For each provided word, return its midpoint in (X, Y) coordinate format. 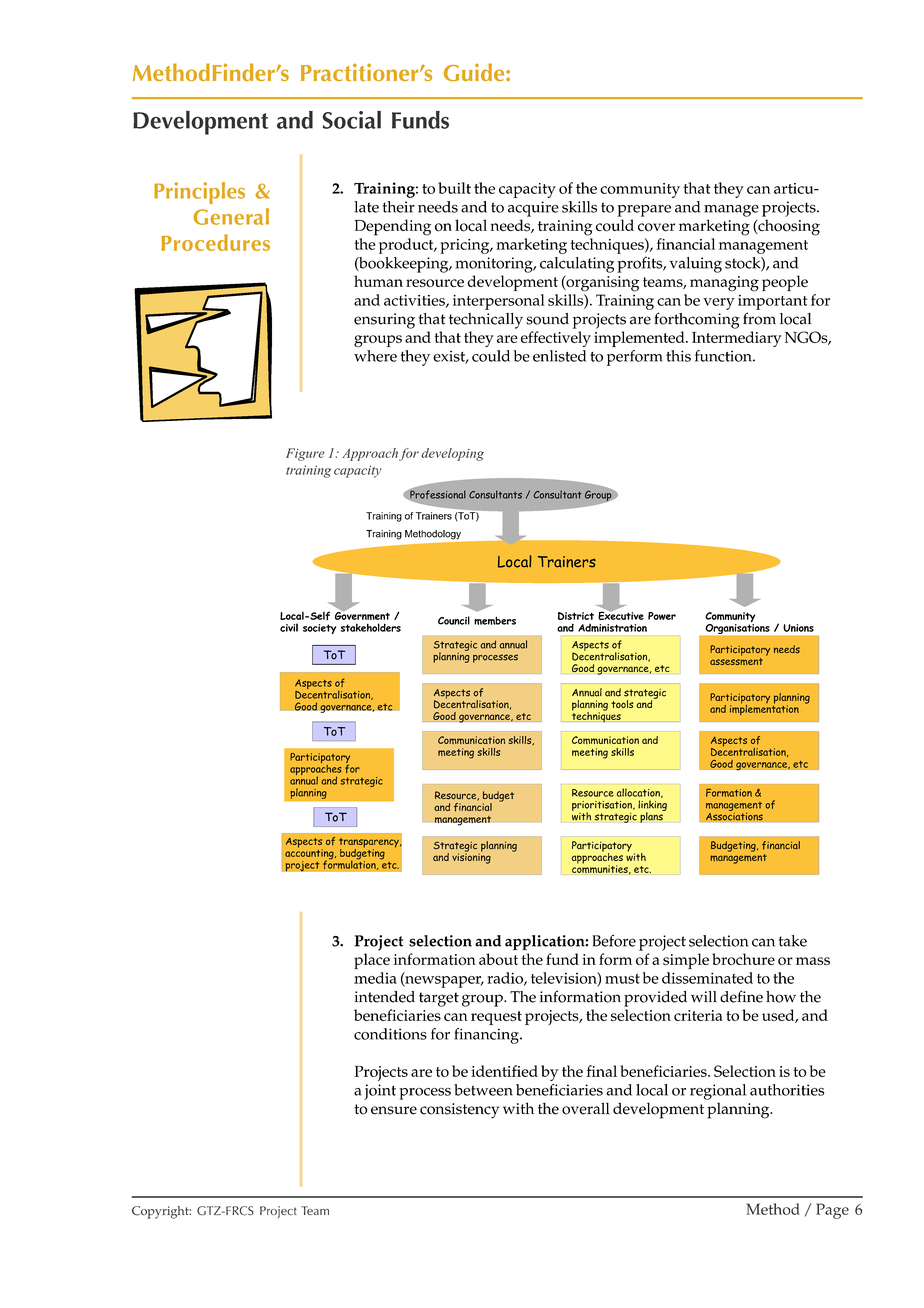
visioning (471, 857)
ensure (394, 1110)
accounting (310, 854)
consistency (459, 1111)
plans (652, 816)
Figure (305, 454)
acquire (533, 209)
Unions (798, 628)
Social (351, 120)
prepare (644, 211)
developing (452, 454)
